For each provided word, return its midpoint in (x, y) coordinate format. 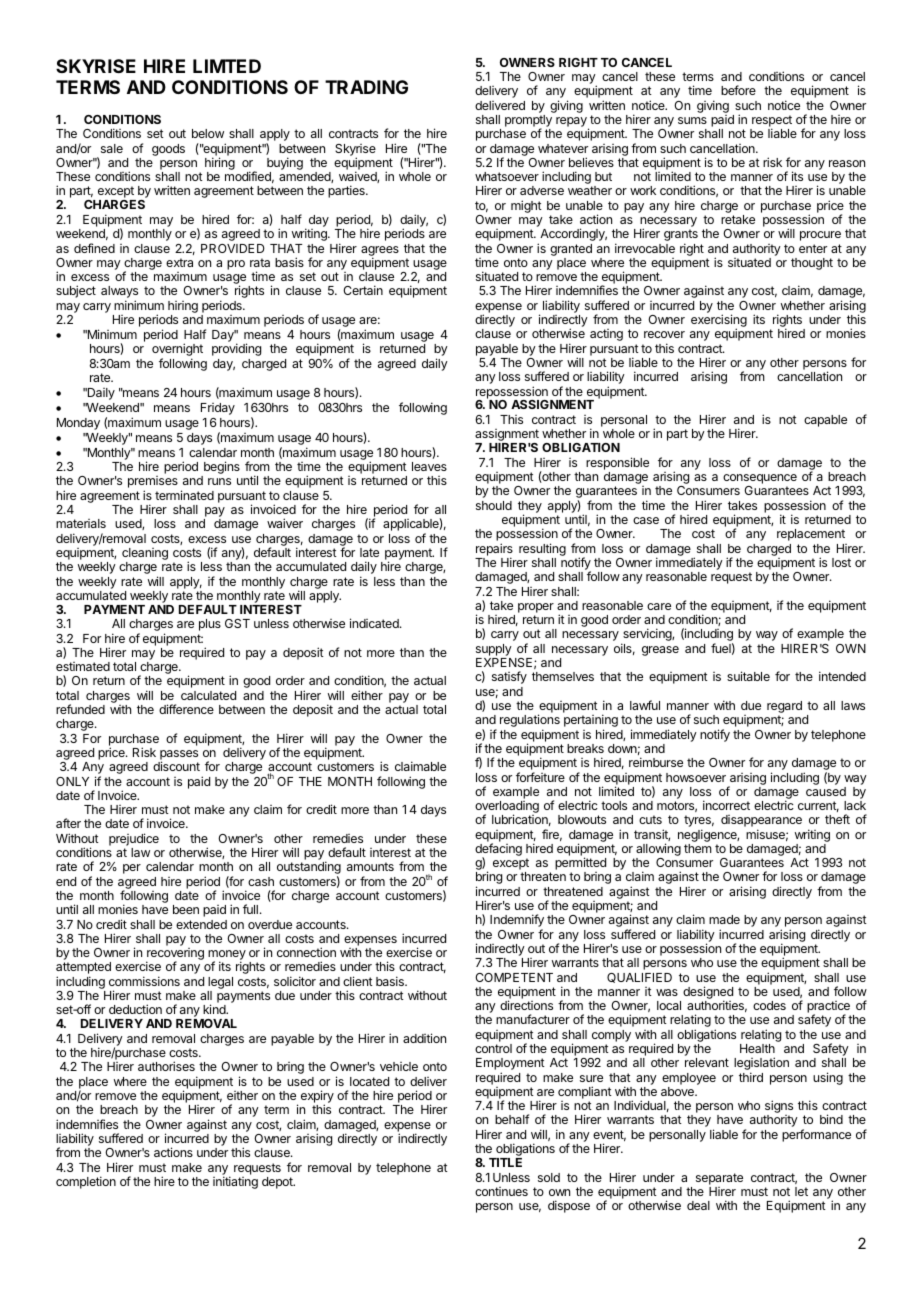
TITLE (505, 1162)
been (186, 909)
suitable (748, 676)
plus (210, 625)
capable (825, 421)
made (724, 919)
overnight (177, 351)
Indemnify (517, 922)
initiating (235, 1182)
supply (494, 650)
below (208, 133)
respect (772, 122)
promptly (528, 122)
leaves (429, 466)
